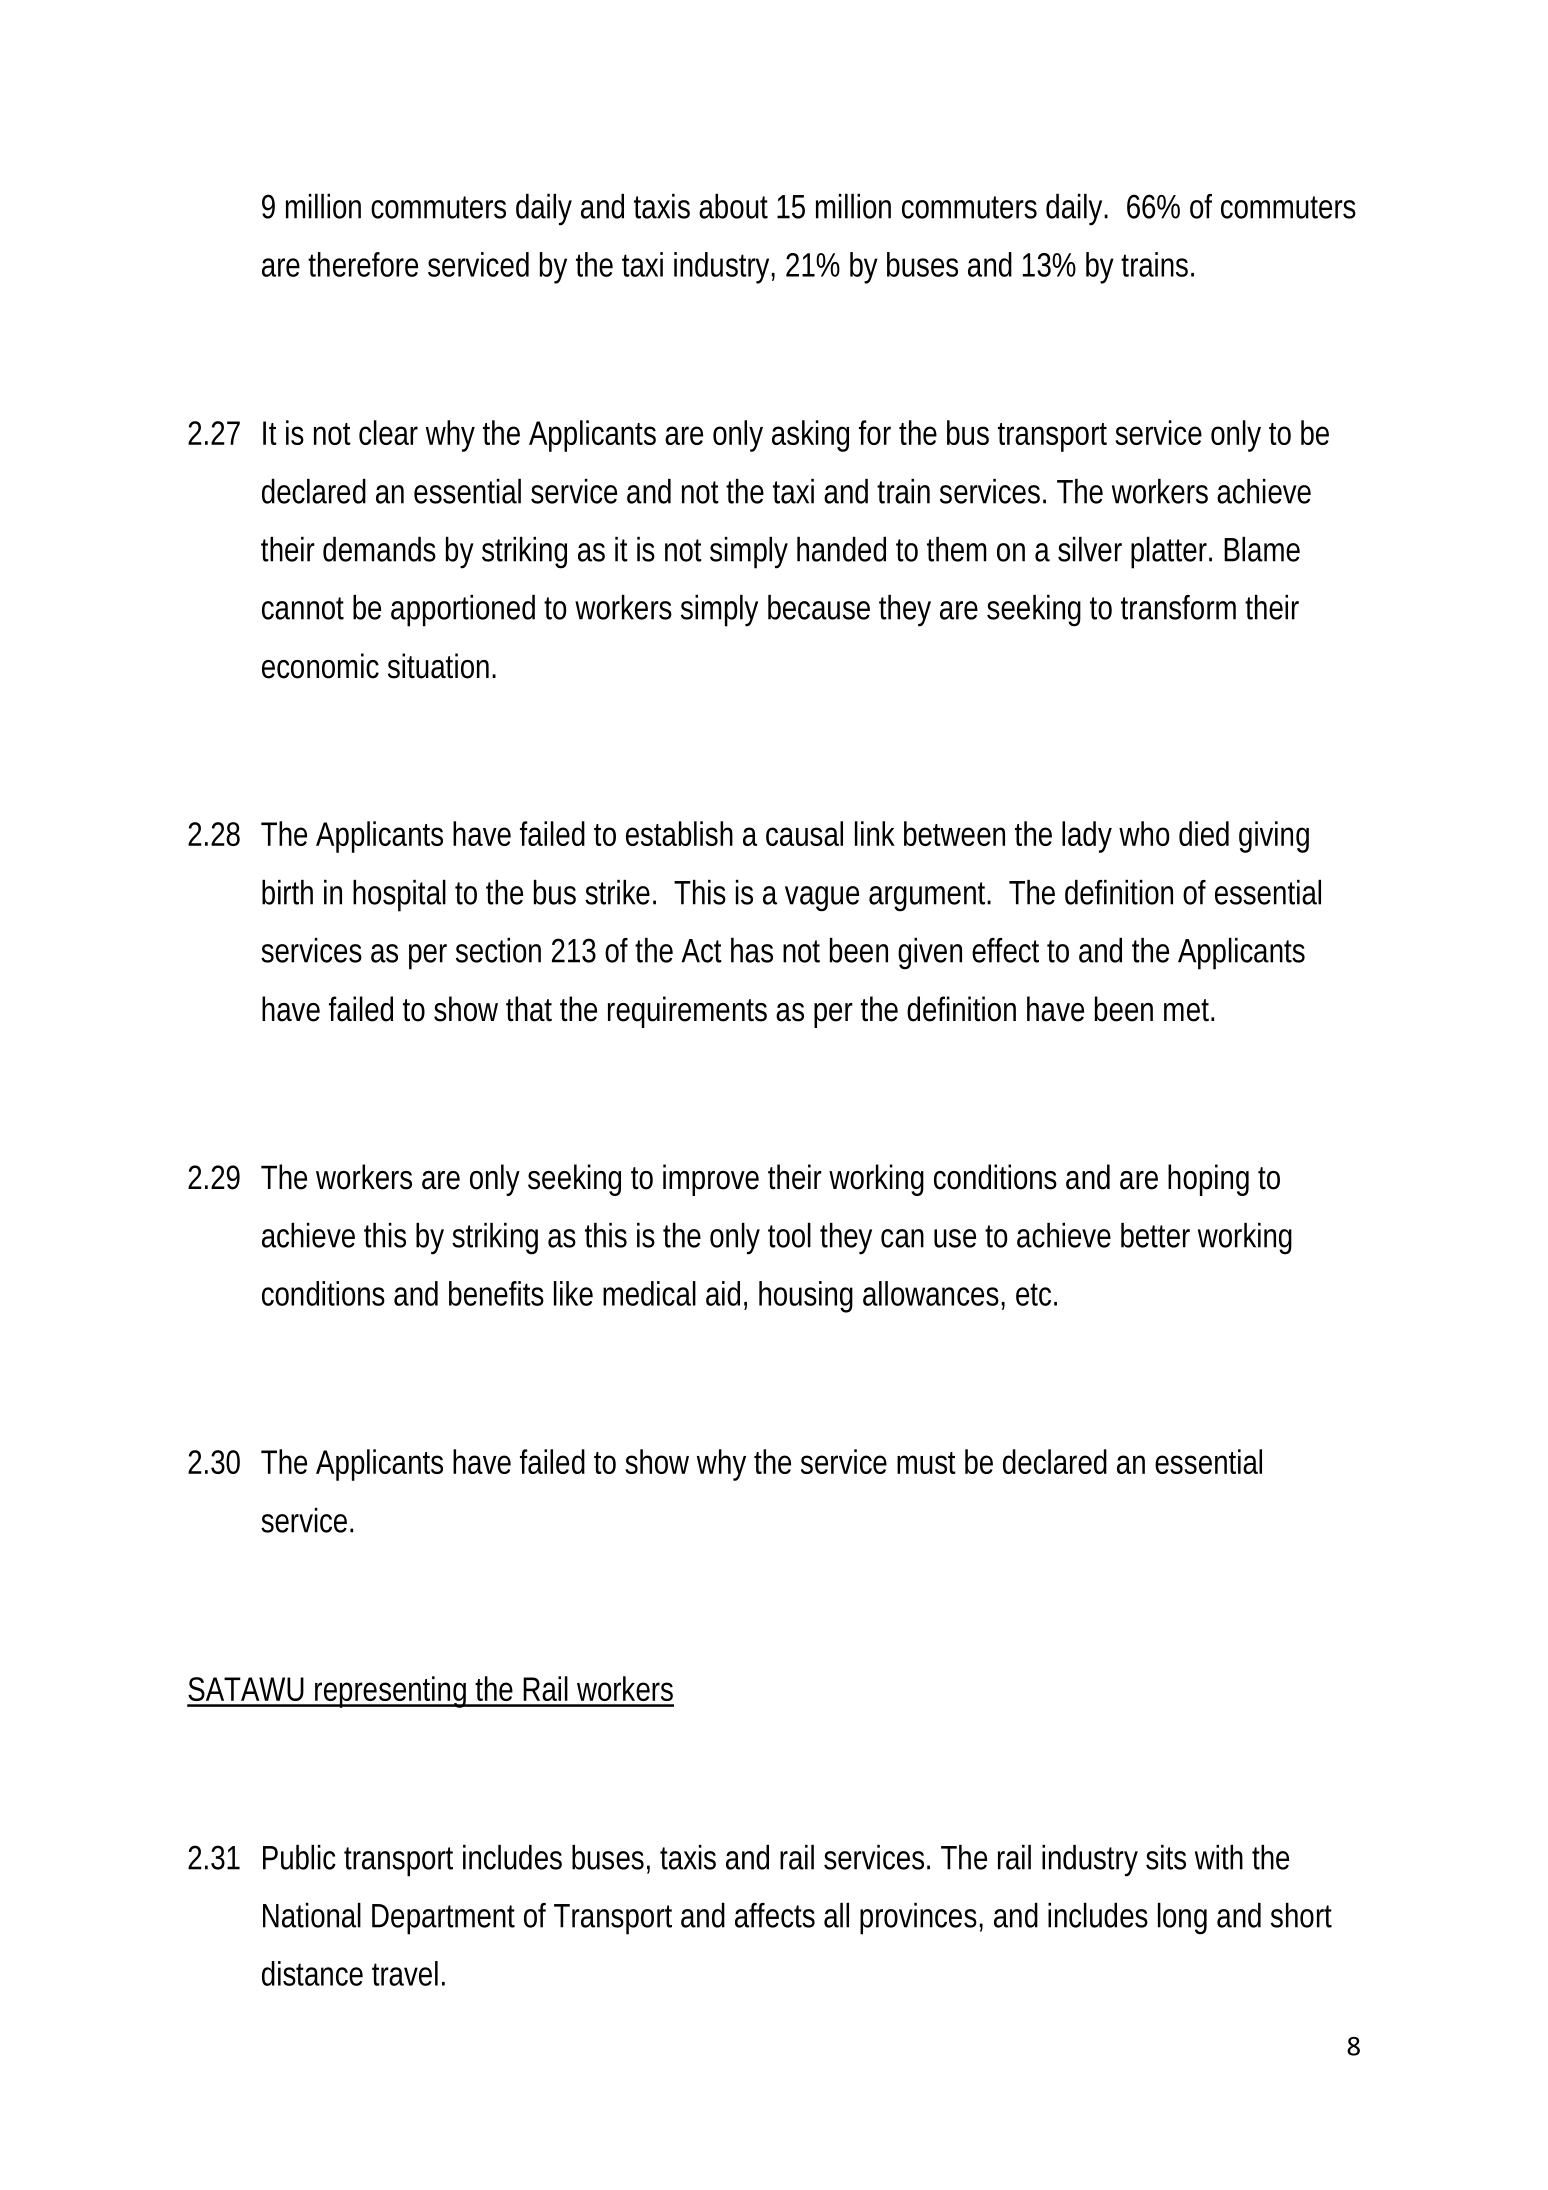 The image size is (1548, 2190). Describe the element at coordinates (1171, 553) in the screenshot. I see `platter` at that location.
